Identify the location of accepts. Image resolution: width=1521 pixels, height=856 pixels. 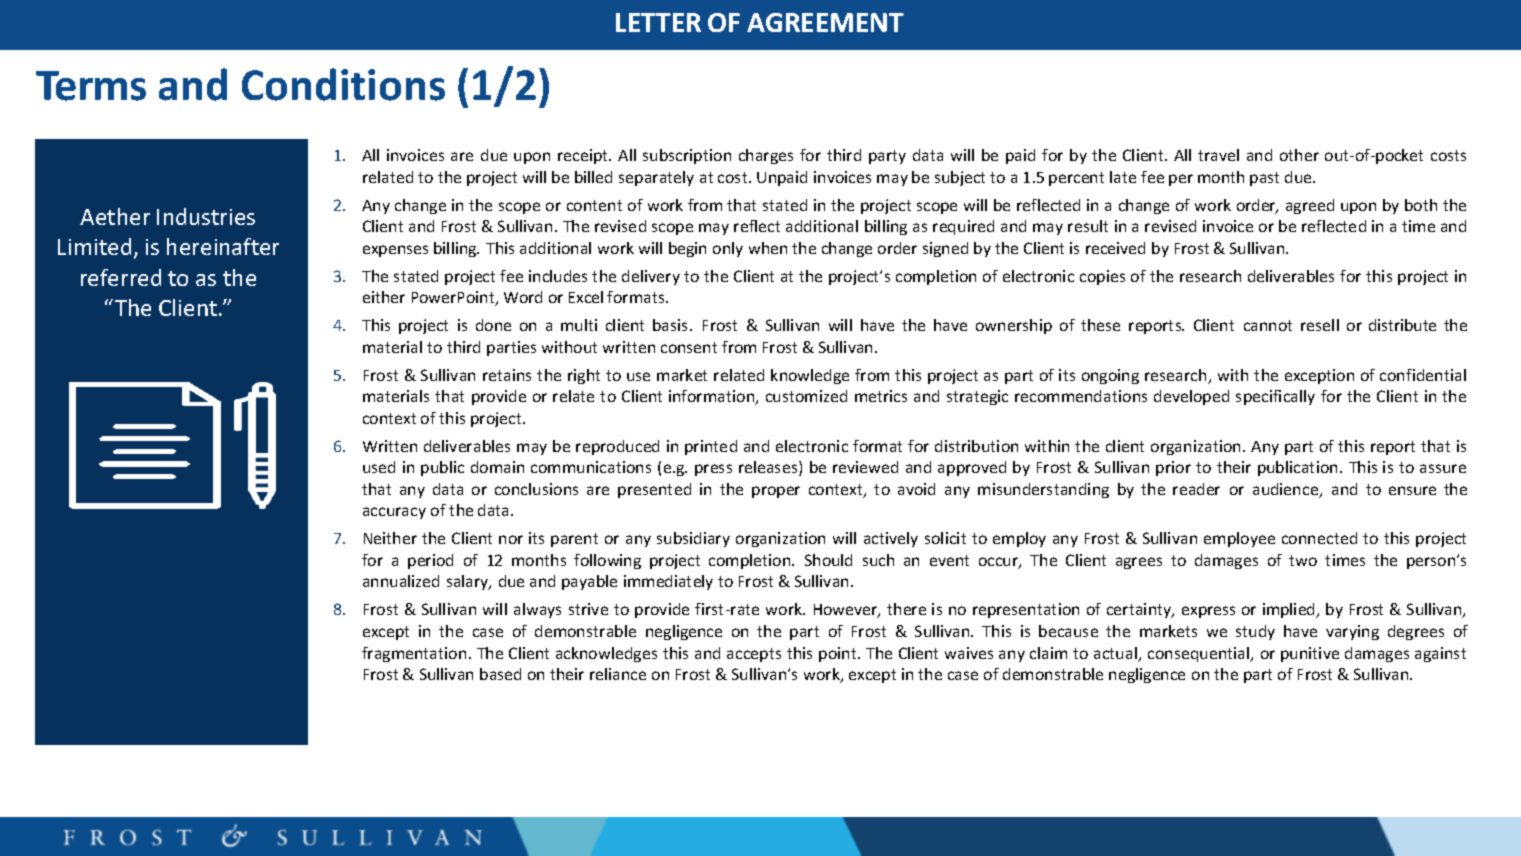
(754, 655).
